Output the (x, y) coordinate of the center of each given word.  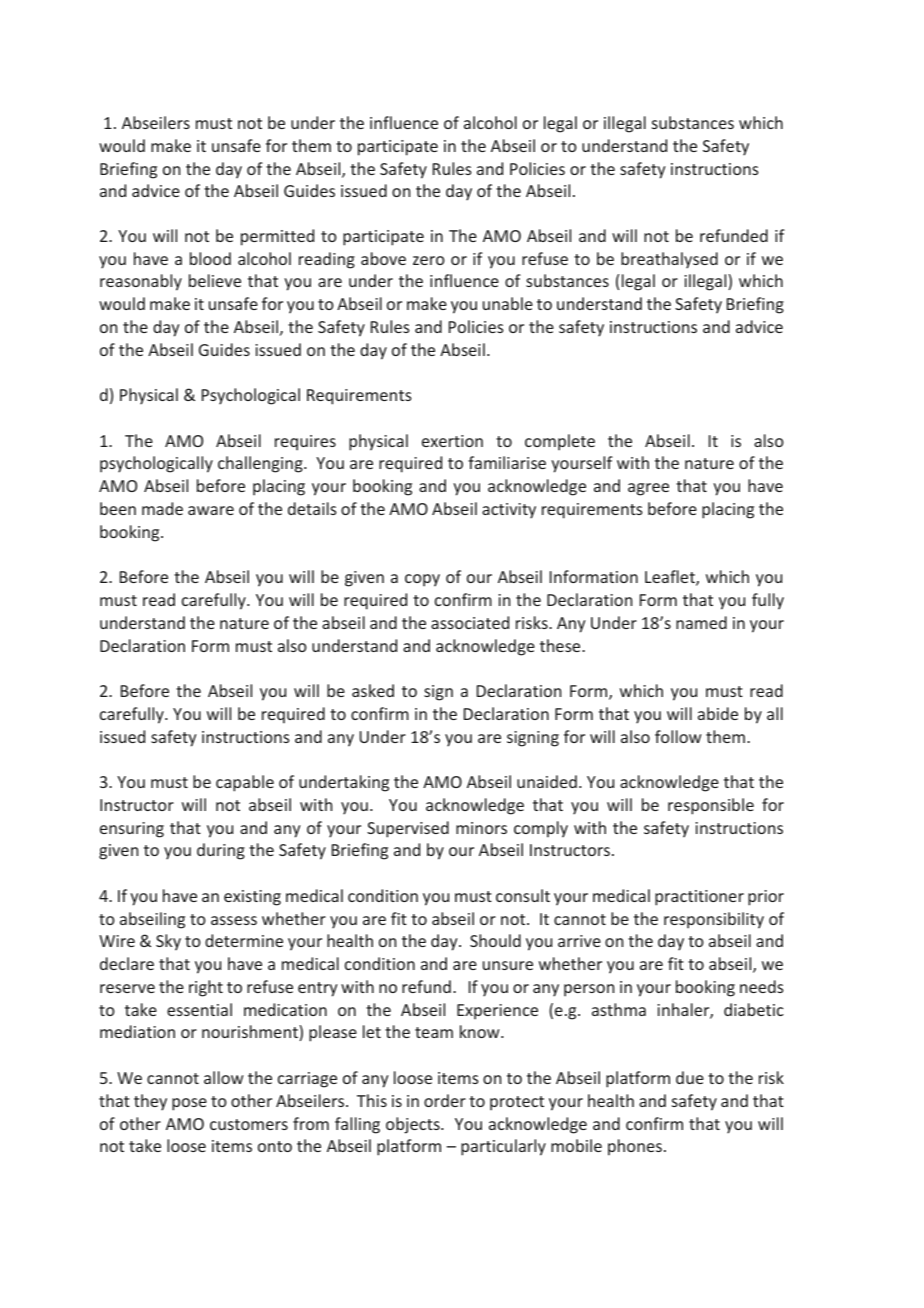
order (445, 1100)
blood (210, 258)
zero (429, 260)
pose (189, 1104)
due (690, 1077)
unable (508, 303)
